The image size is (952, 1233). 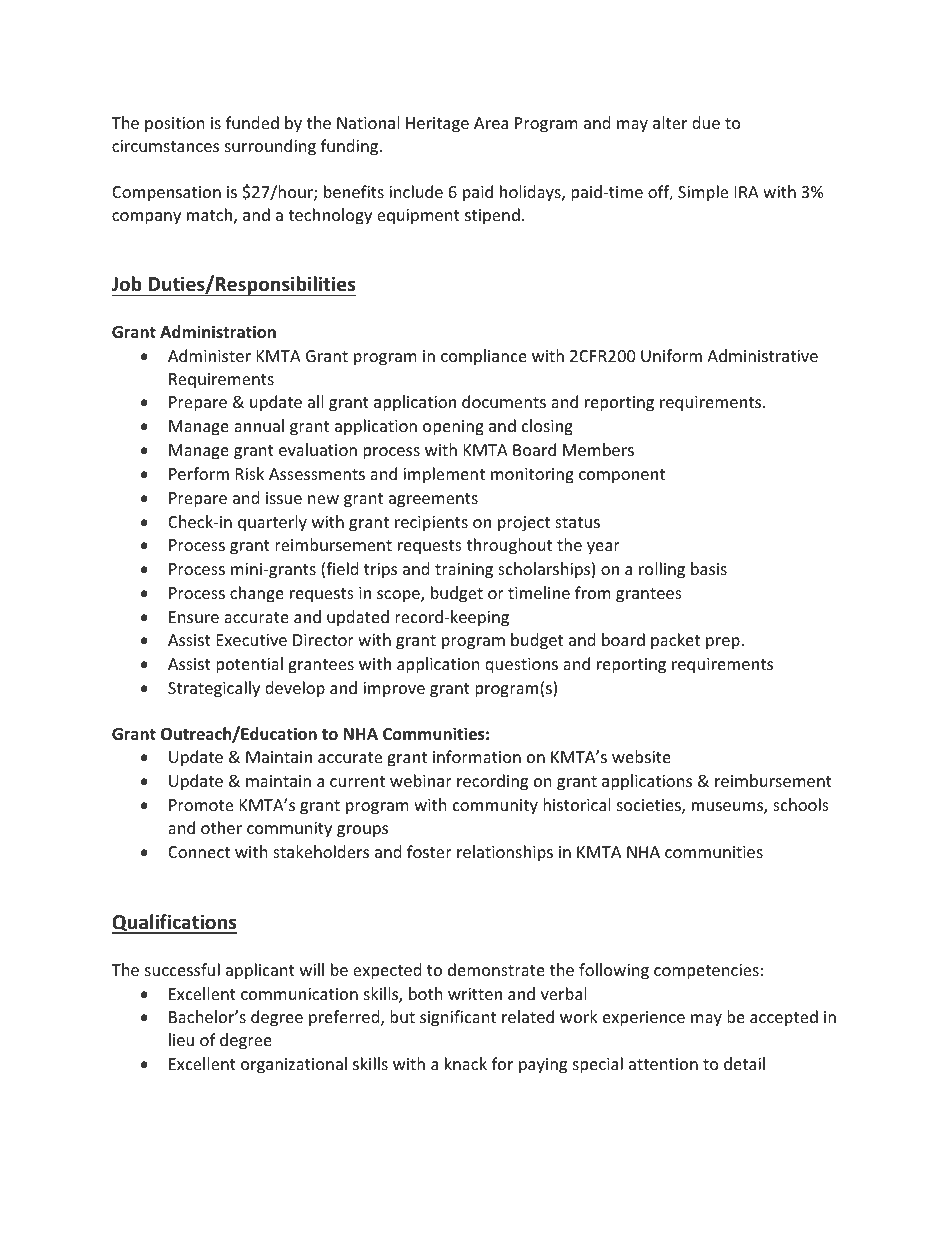 I want to click on agreements, so click(x=433, y=500).
